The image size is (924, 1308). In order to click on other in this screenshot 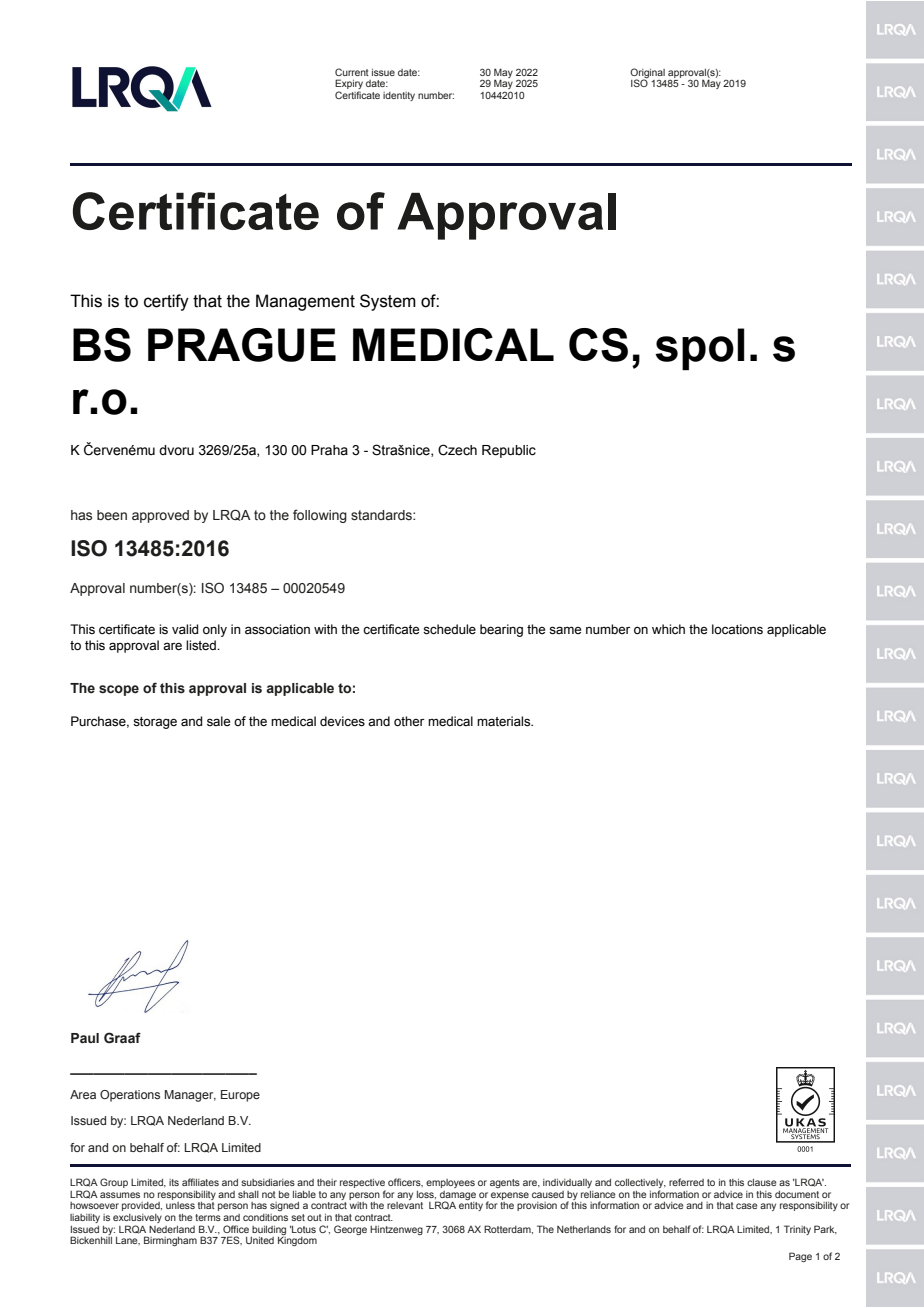, I will do `click(409, 721)`.
